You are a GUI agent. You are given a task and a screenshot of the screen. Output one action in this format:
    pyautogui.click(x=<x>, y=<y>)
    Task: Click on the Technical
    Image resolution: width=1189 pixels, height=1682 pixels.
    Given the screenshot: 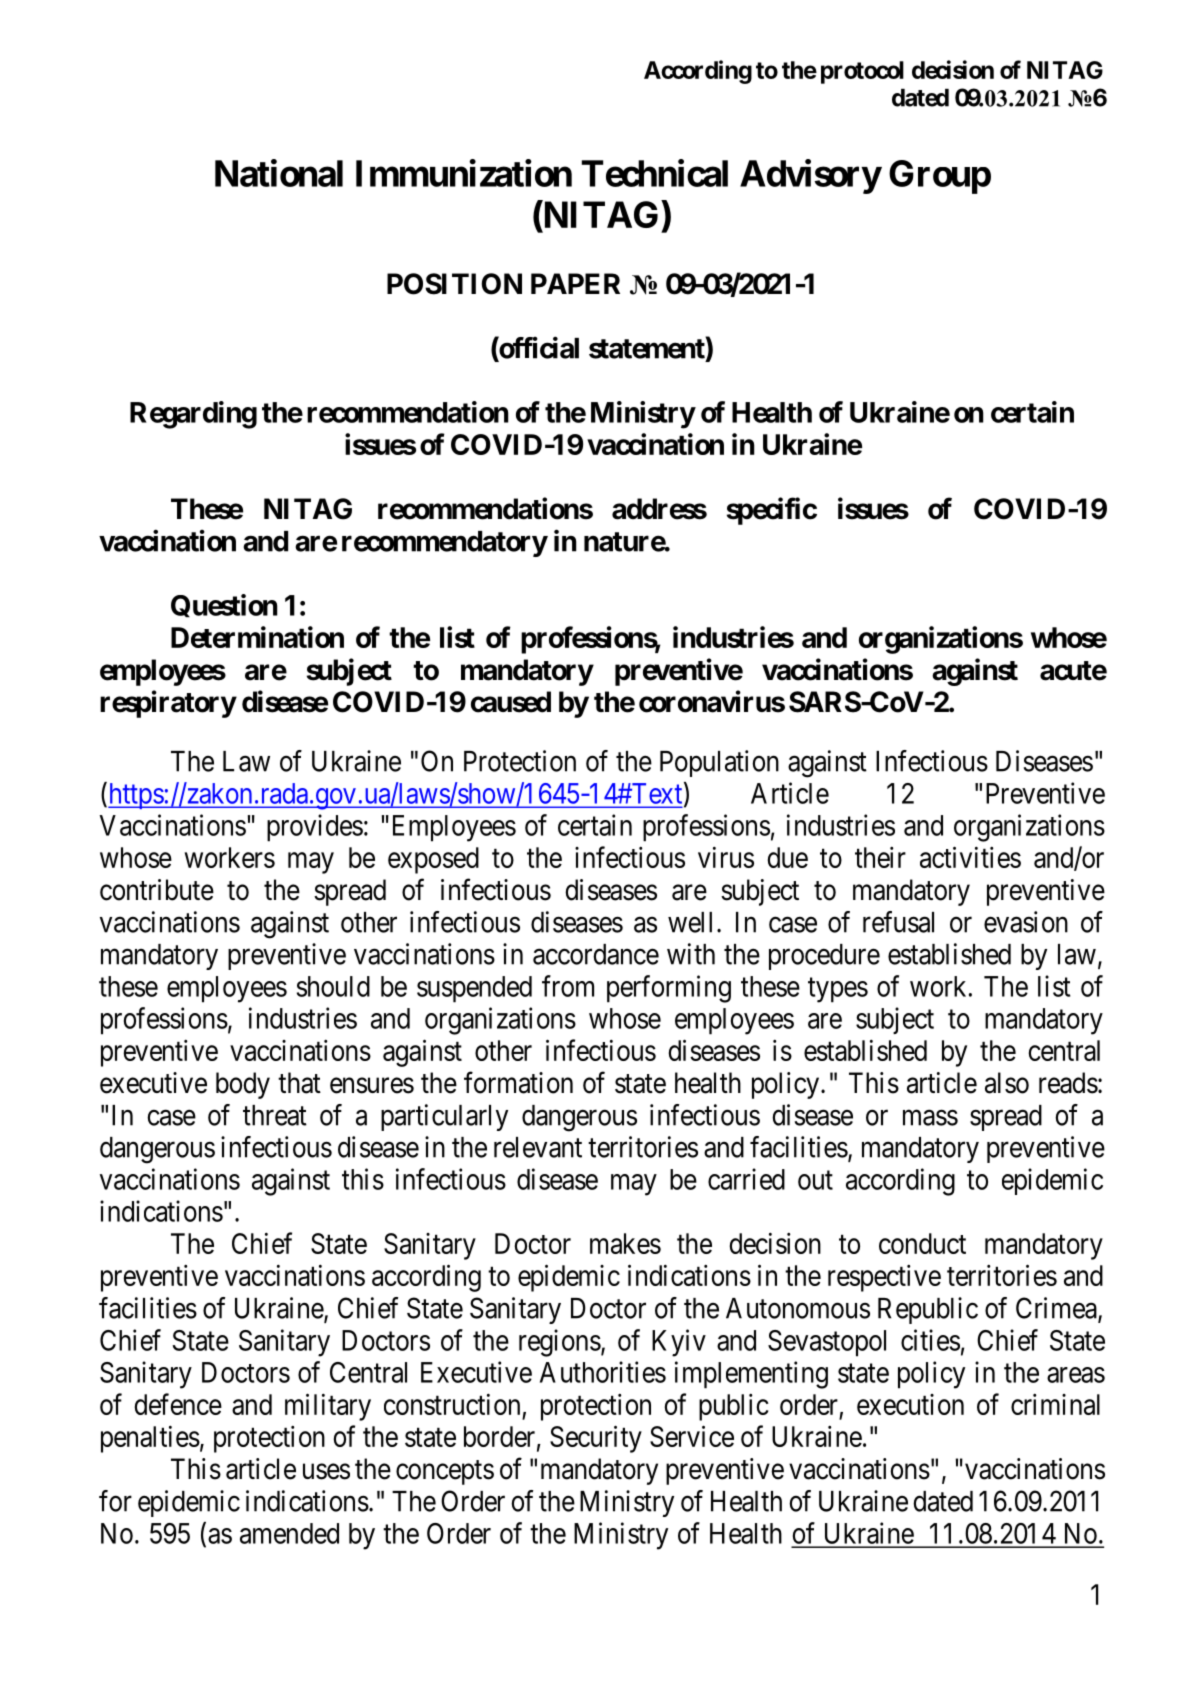 What is the action you would take?
    pyautogui.click(x=655, y=173)
